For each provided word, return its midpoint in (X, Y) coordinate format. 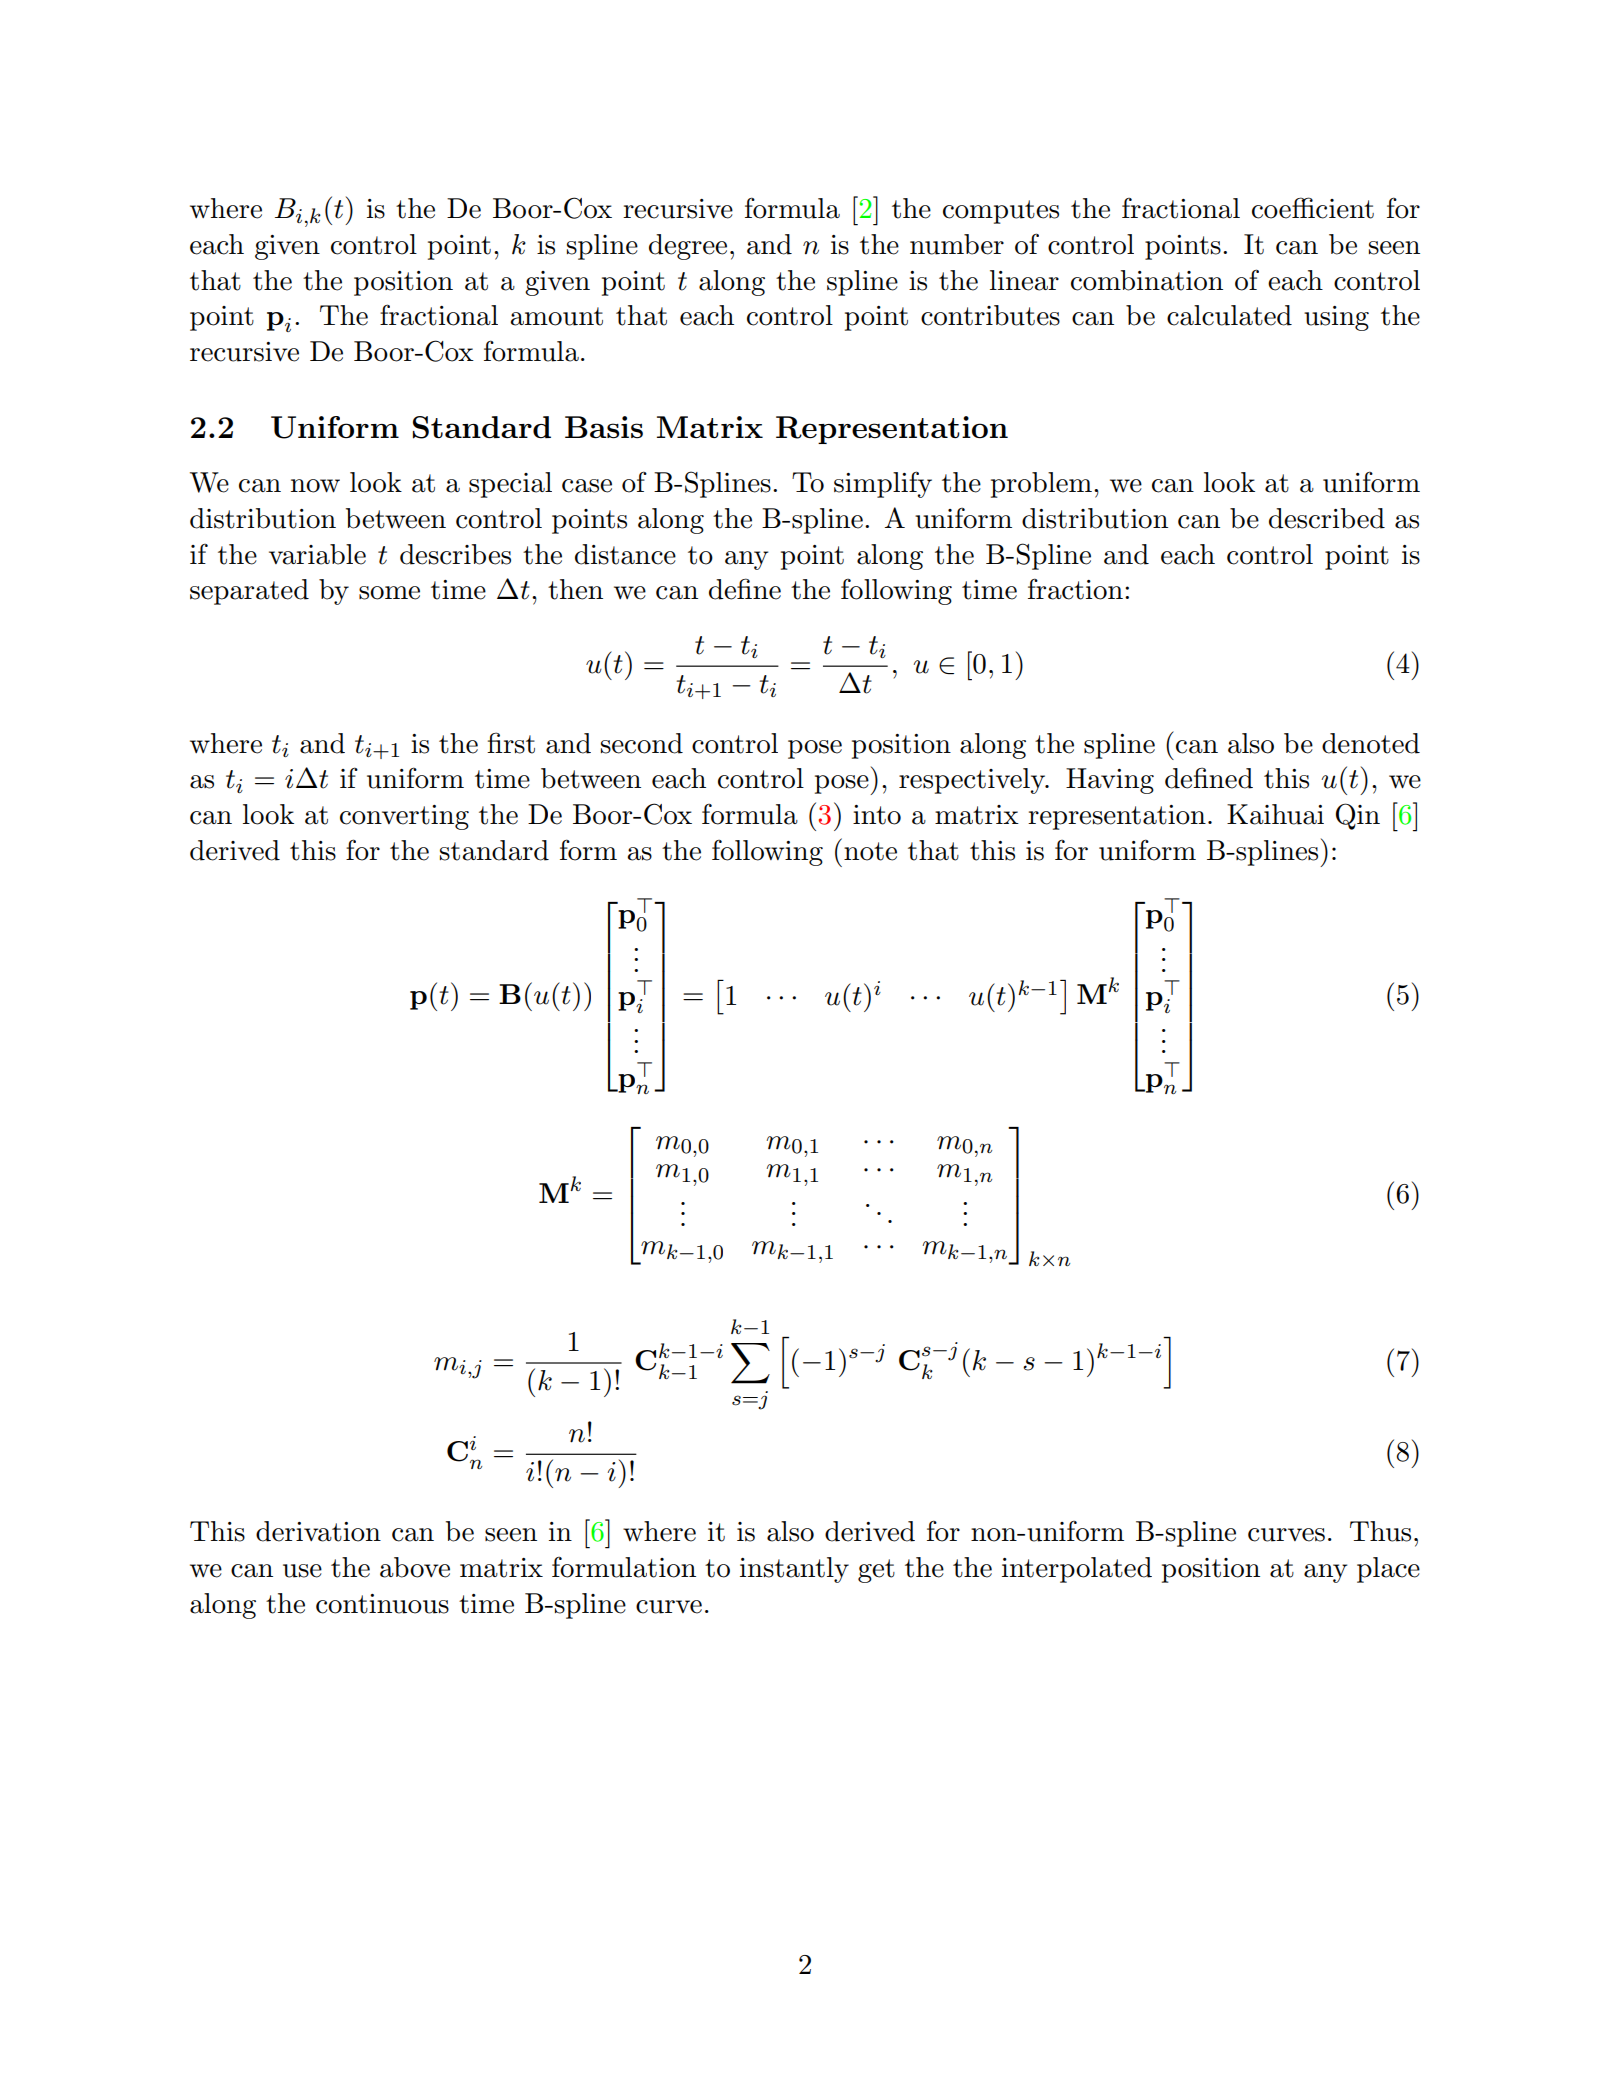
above (415, 1567)
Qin (1358, 816)
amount (556, 316)
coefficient (1313, 208)
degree (688, 247)
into (877, 815)
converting (404, 817)
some (389, 593)
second (642, 743)
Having (1110, 781)
